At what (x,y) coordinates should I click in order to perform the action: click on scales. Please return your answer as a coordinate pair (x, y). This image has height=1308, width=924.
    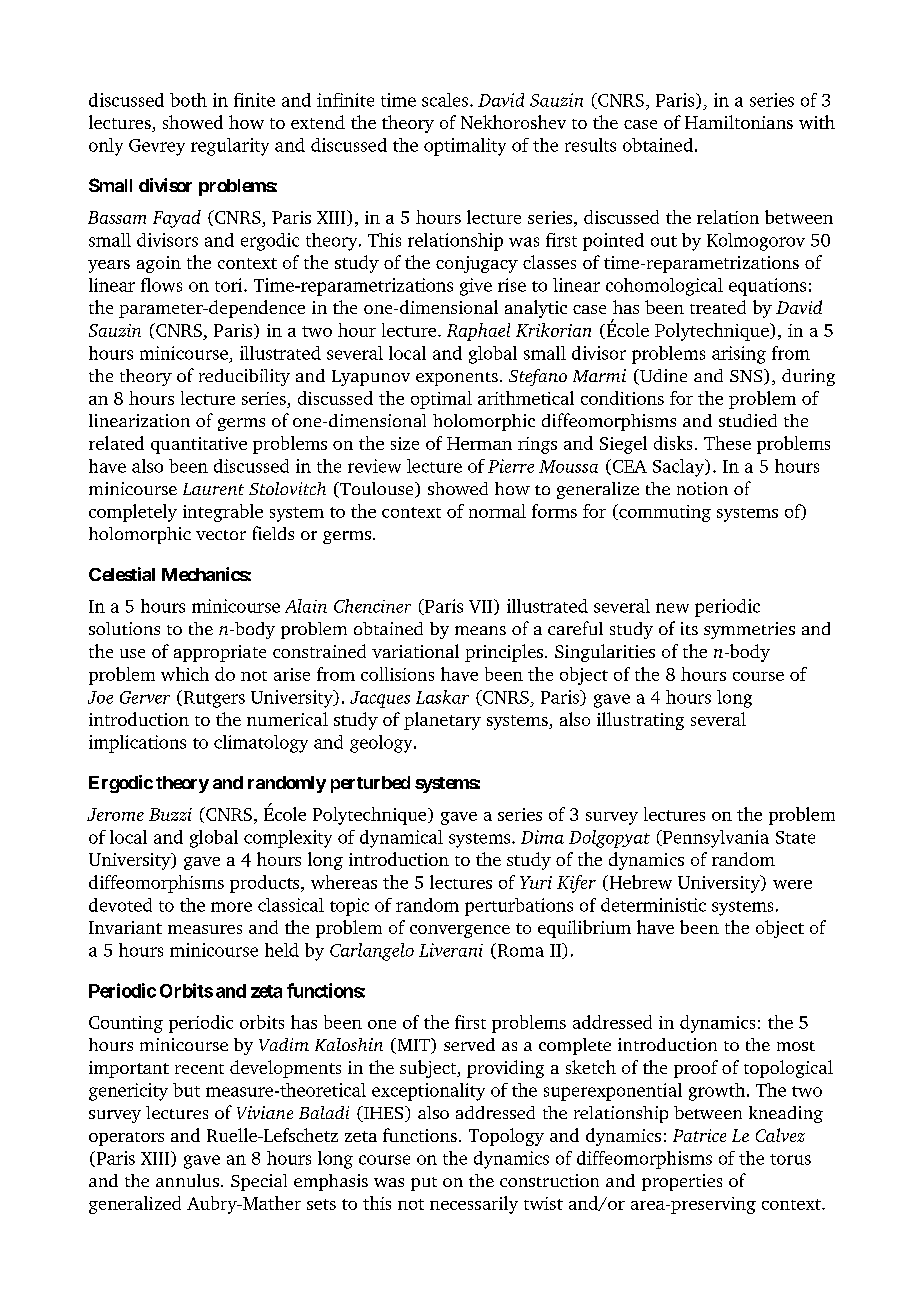
    Looking at the image, I should click on (445, 100).
